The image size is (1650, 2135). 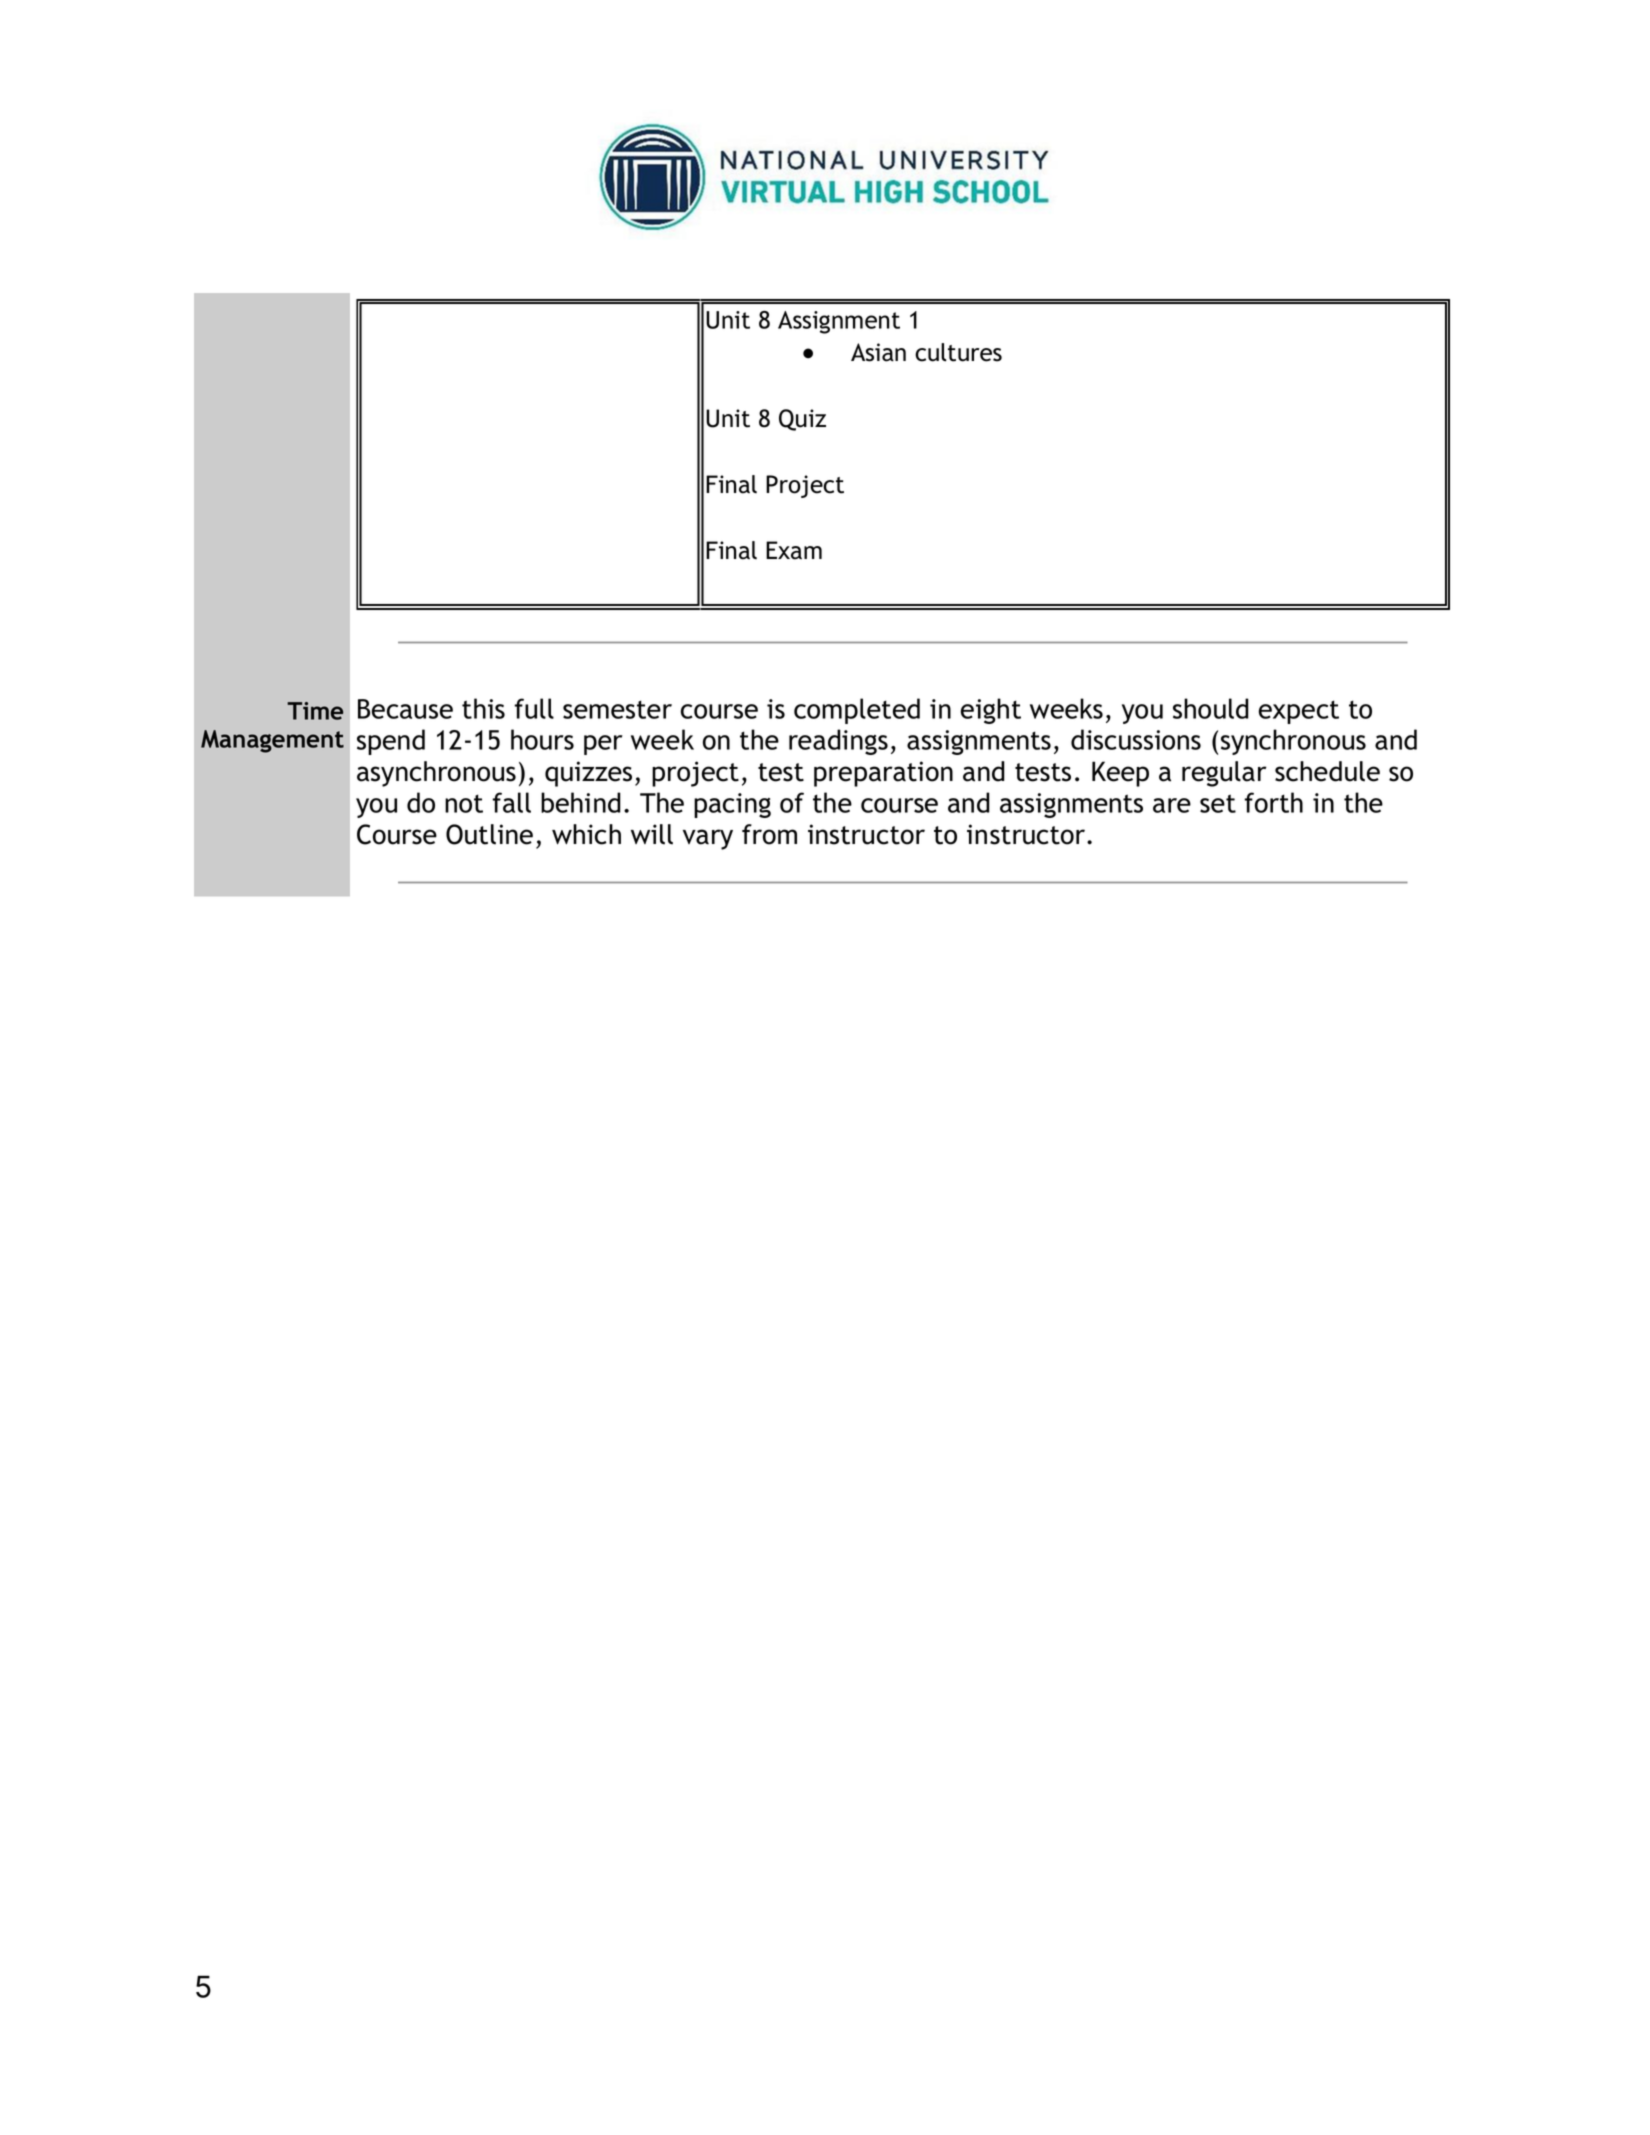 What do you see at coordinates (769, 834) in the document?
I see `from` at bounding box center [769, 834].
